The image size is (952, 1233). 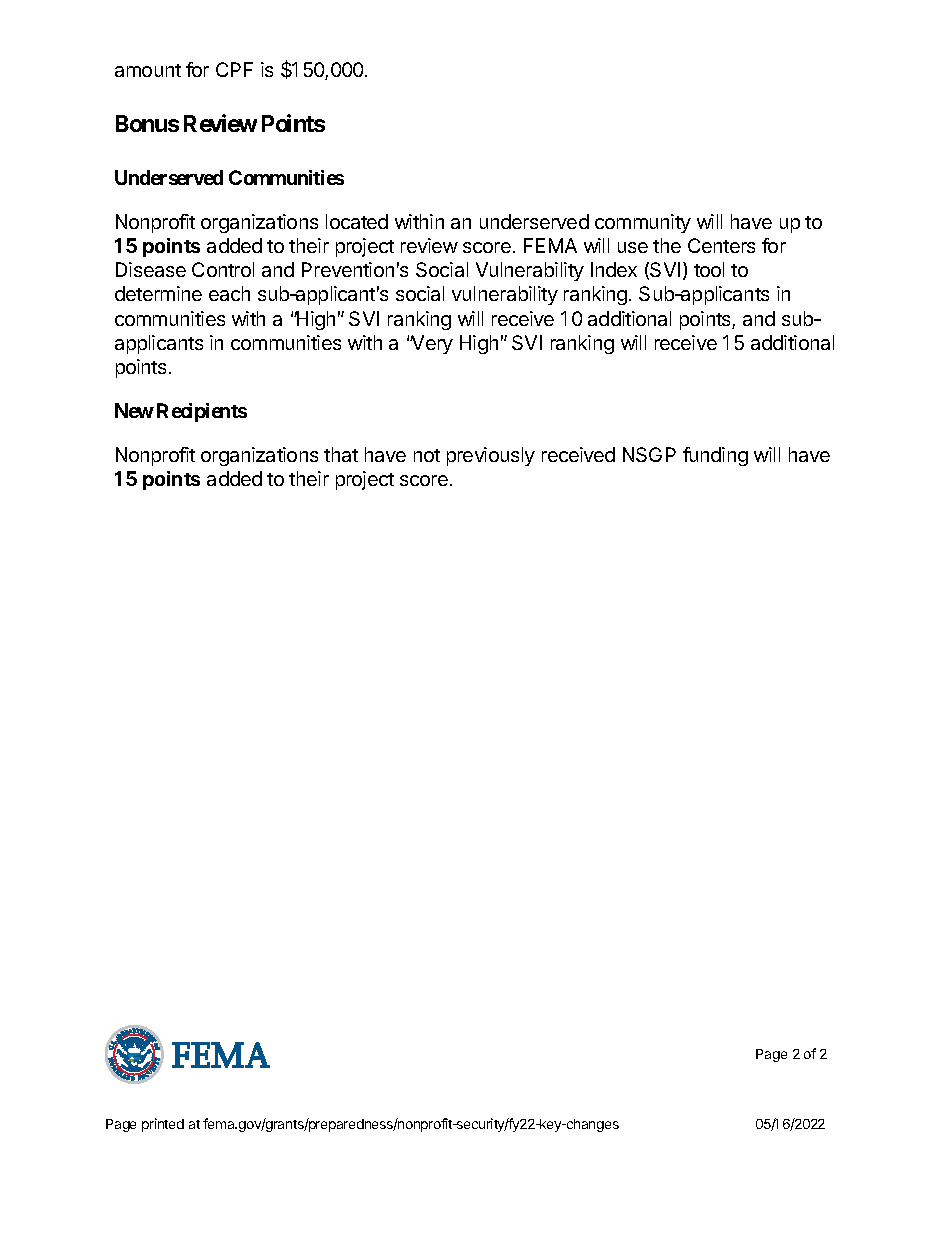 What do you see at coordinates (427, 455) in the screenshot?
I see `not` at bounding box center [427, 455].
